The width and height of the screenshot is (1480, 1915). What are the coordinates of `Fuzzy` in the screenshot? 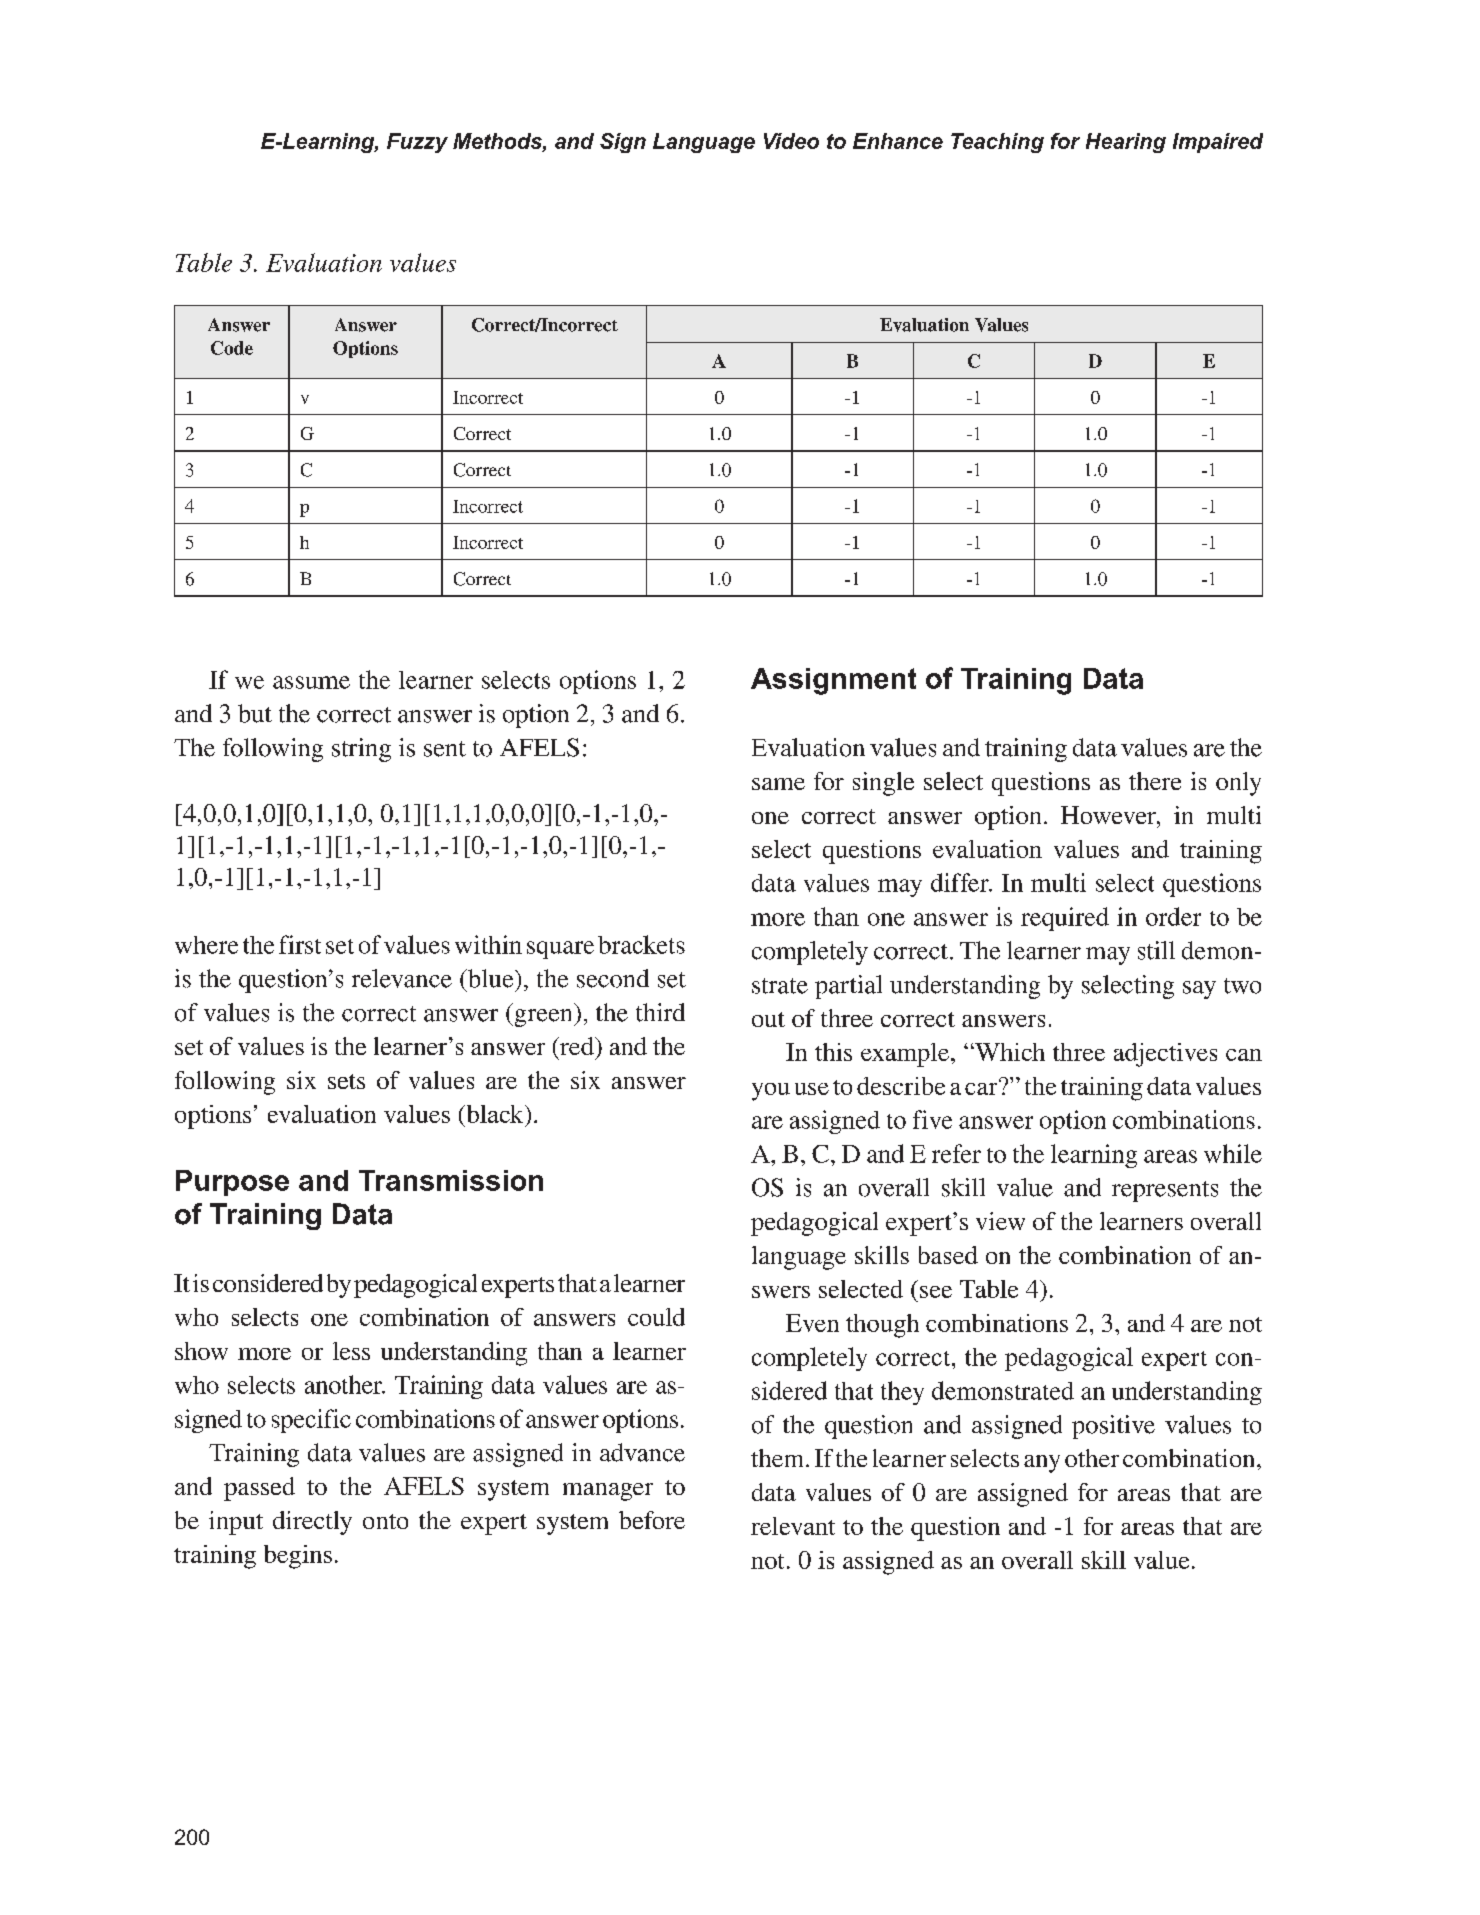 It's located at (417, 143).
